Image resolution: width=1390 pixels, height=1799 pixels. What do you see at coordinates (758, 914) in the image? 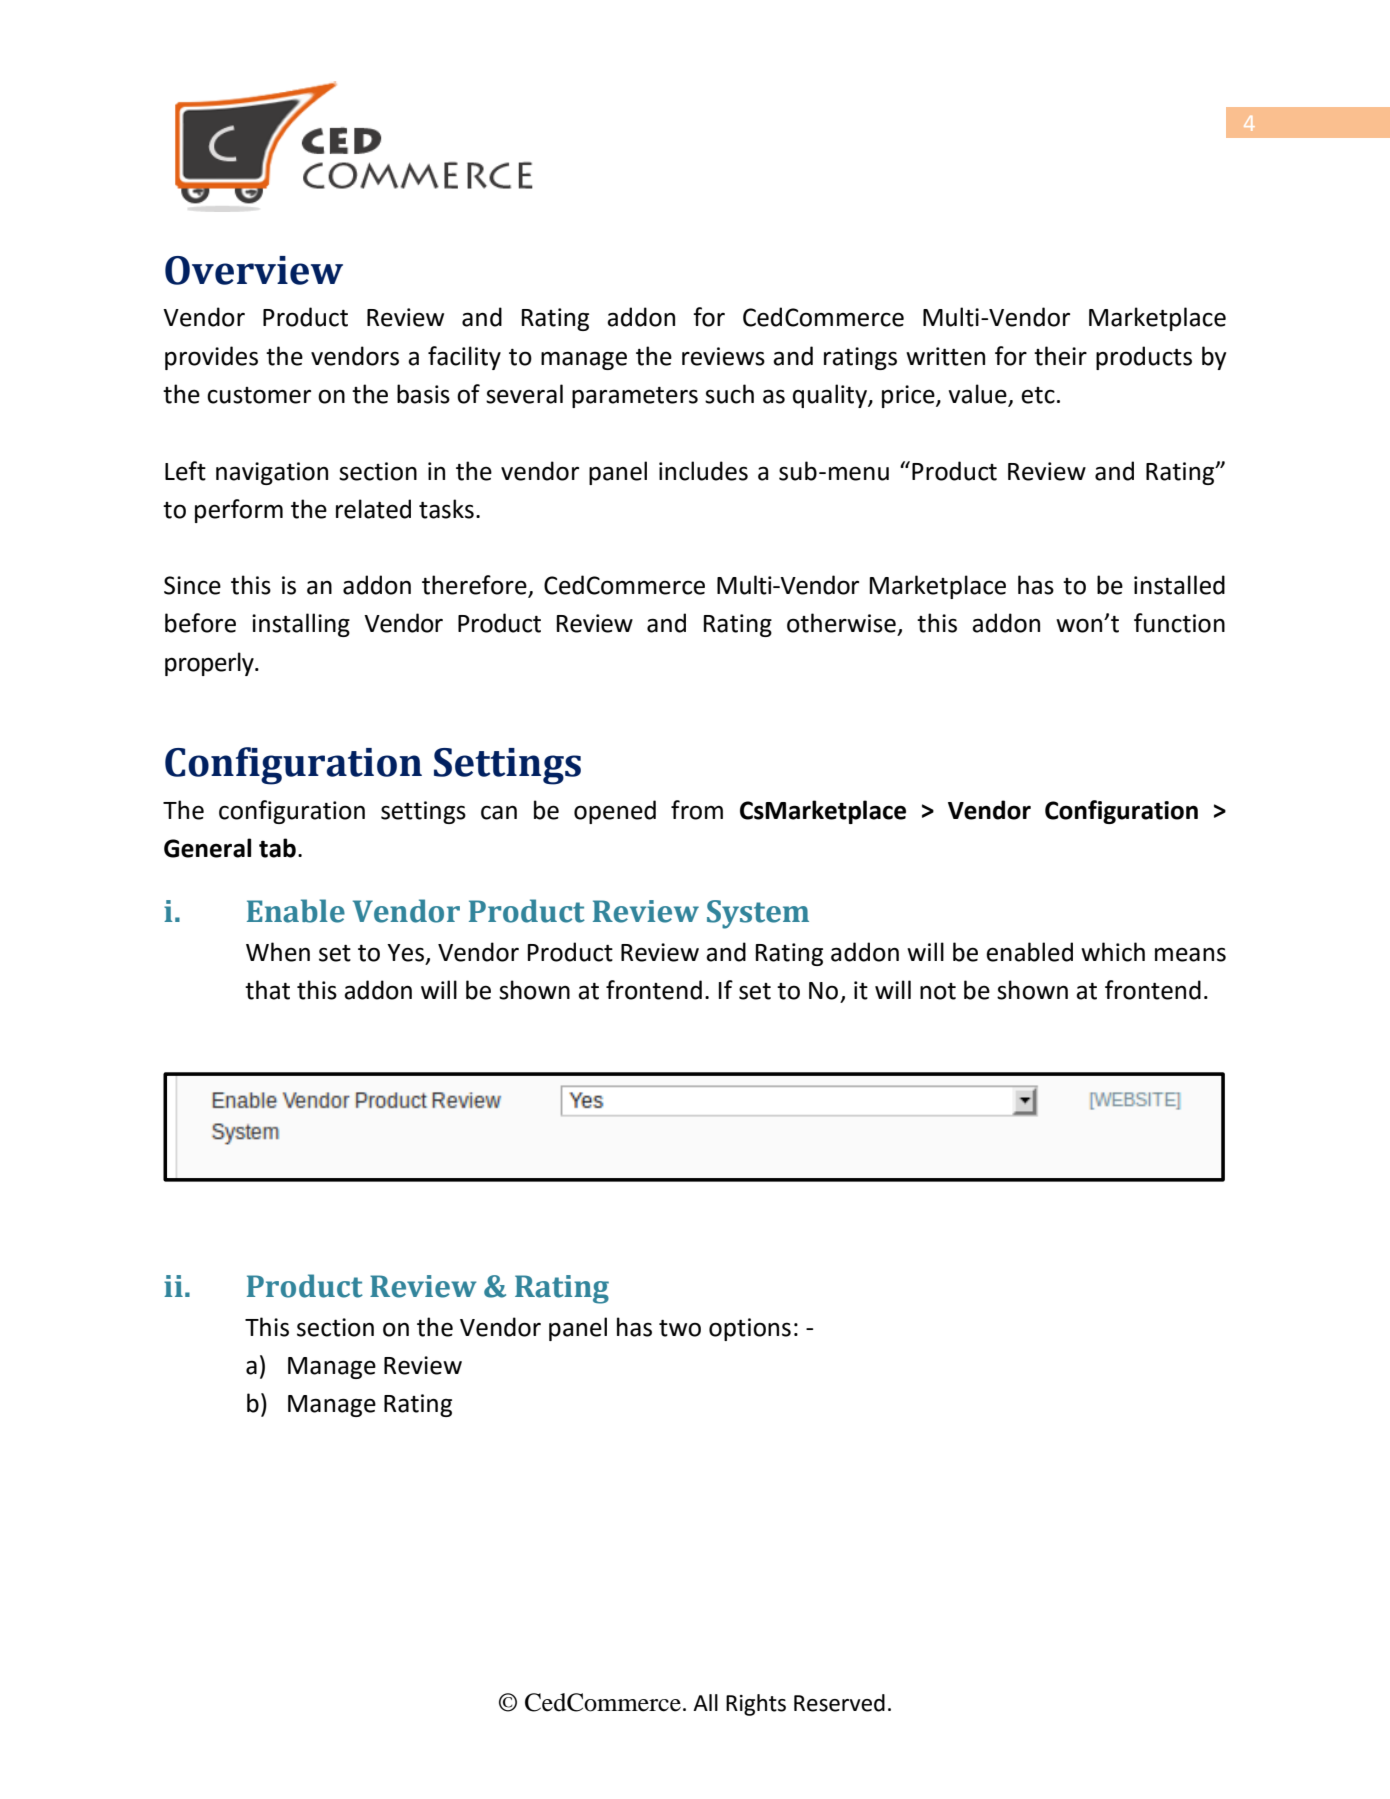
I see `System` at bounding box center [758, 914].
